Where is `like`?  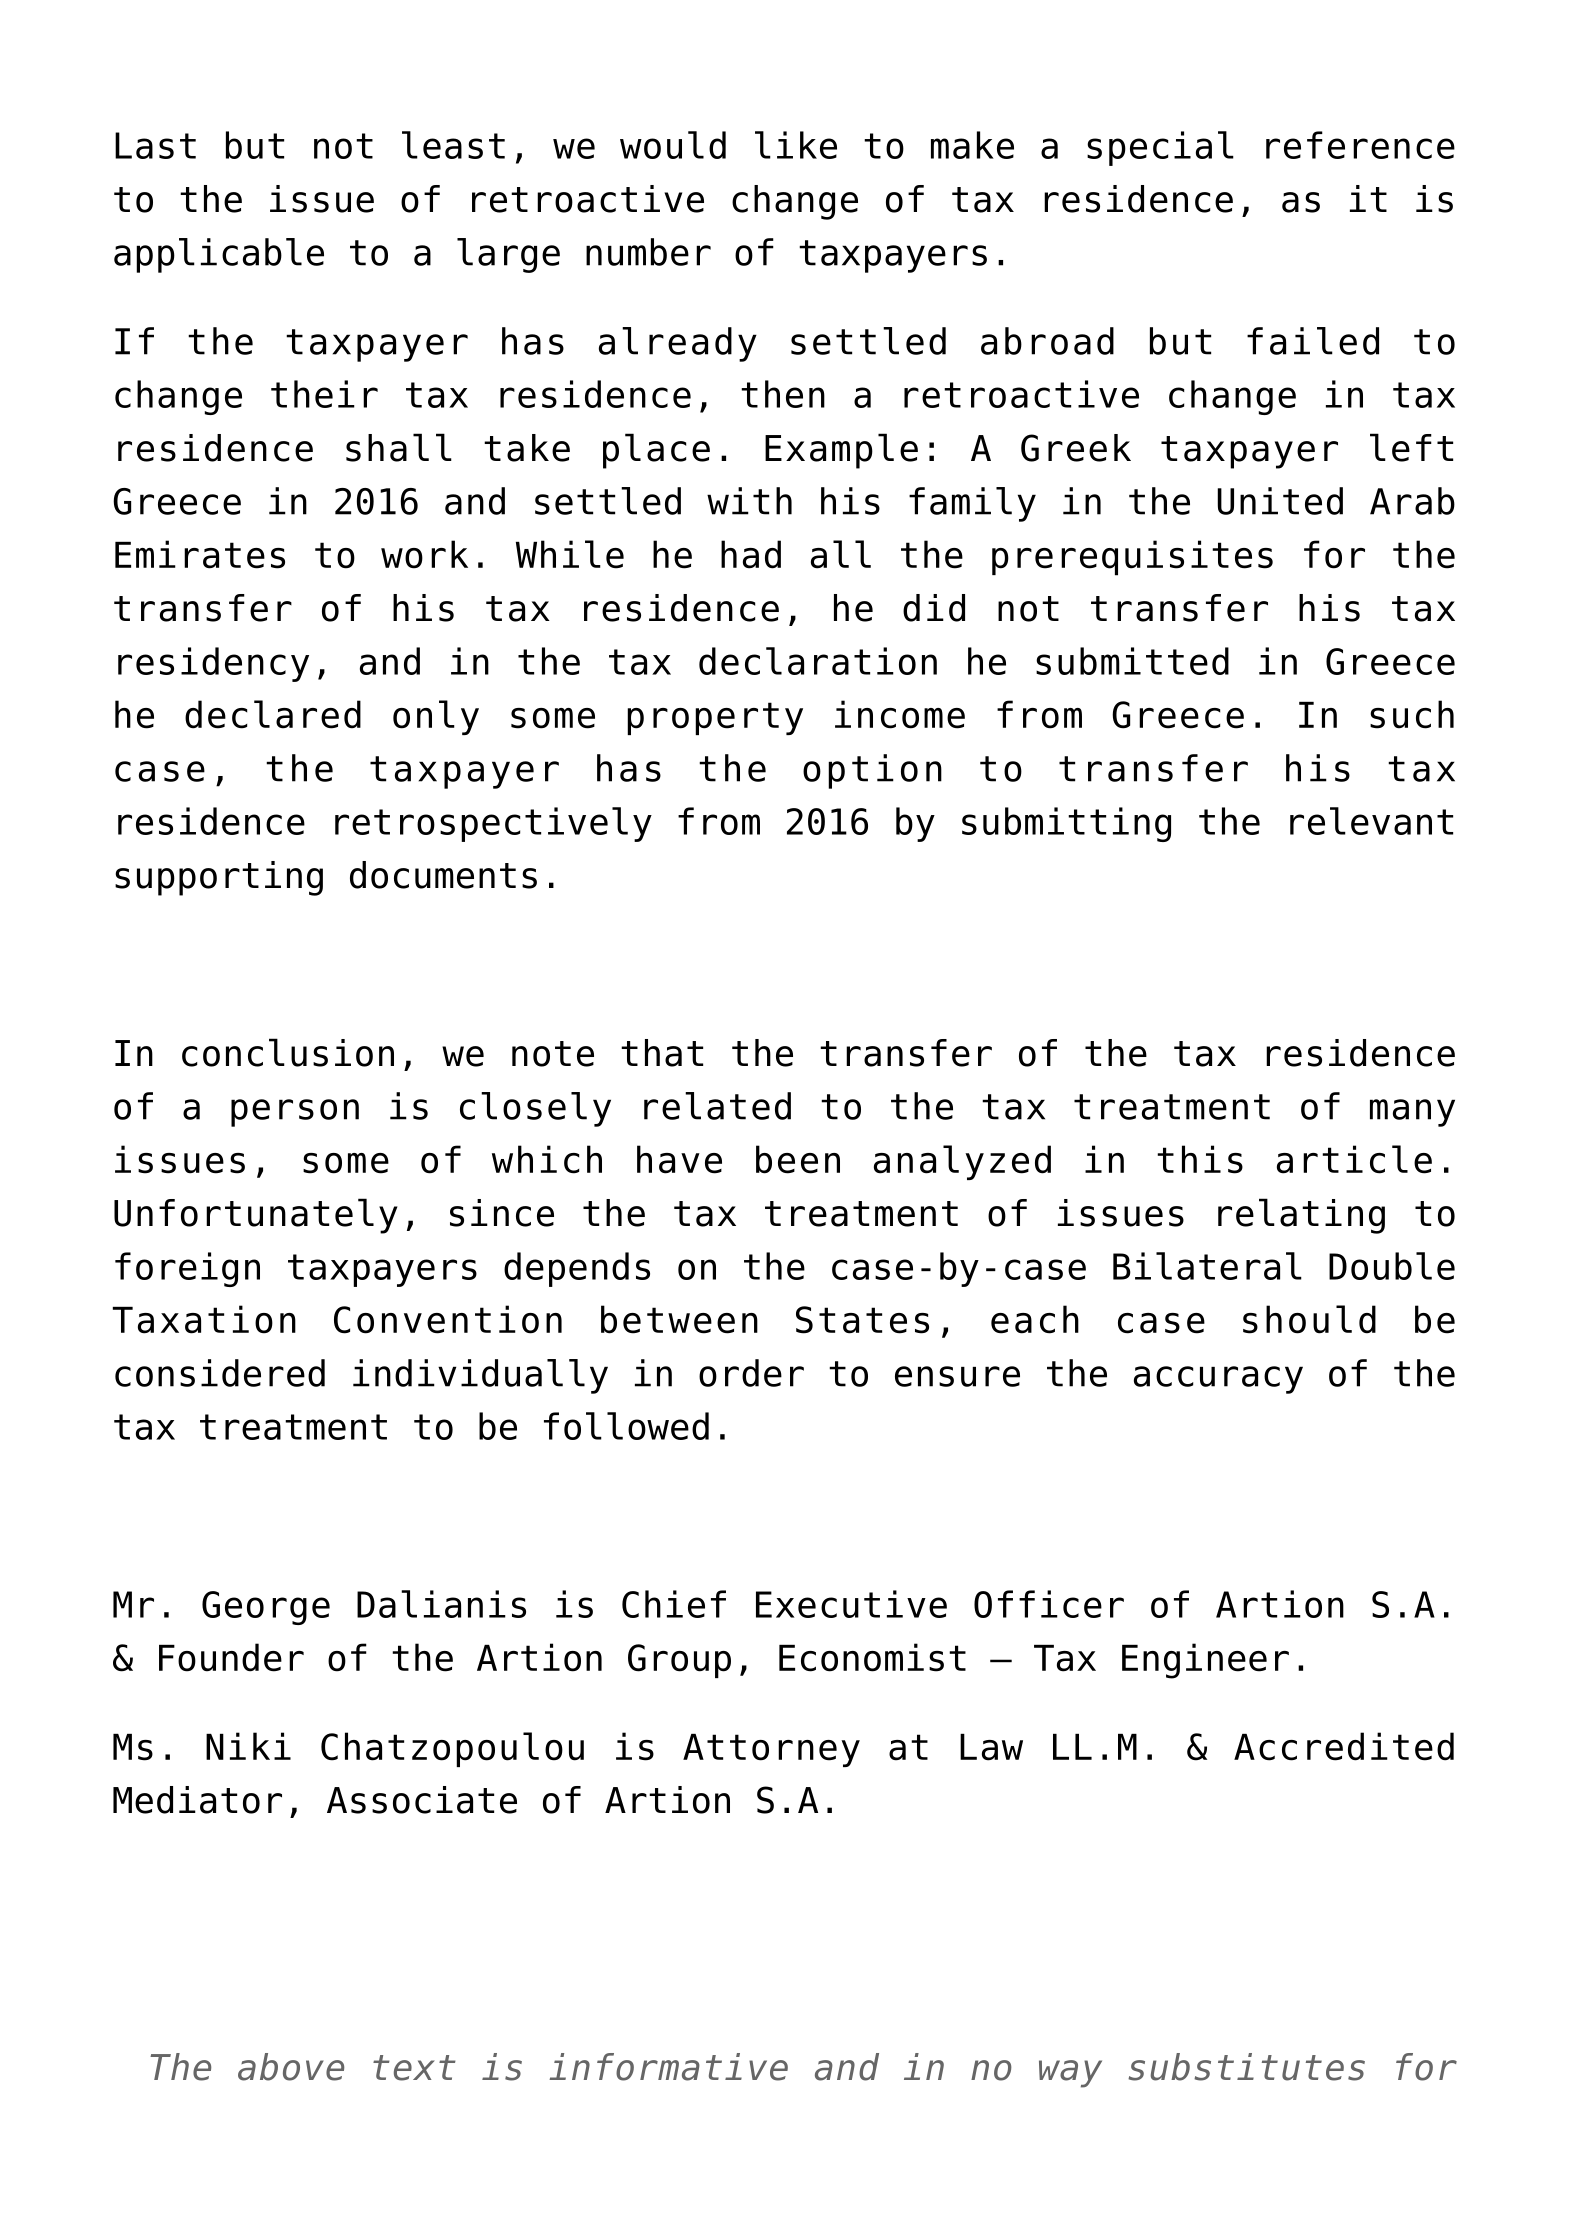
like is located at coordinates (796, 145).
